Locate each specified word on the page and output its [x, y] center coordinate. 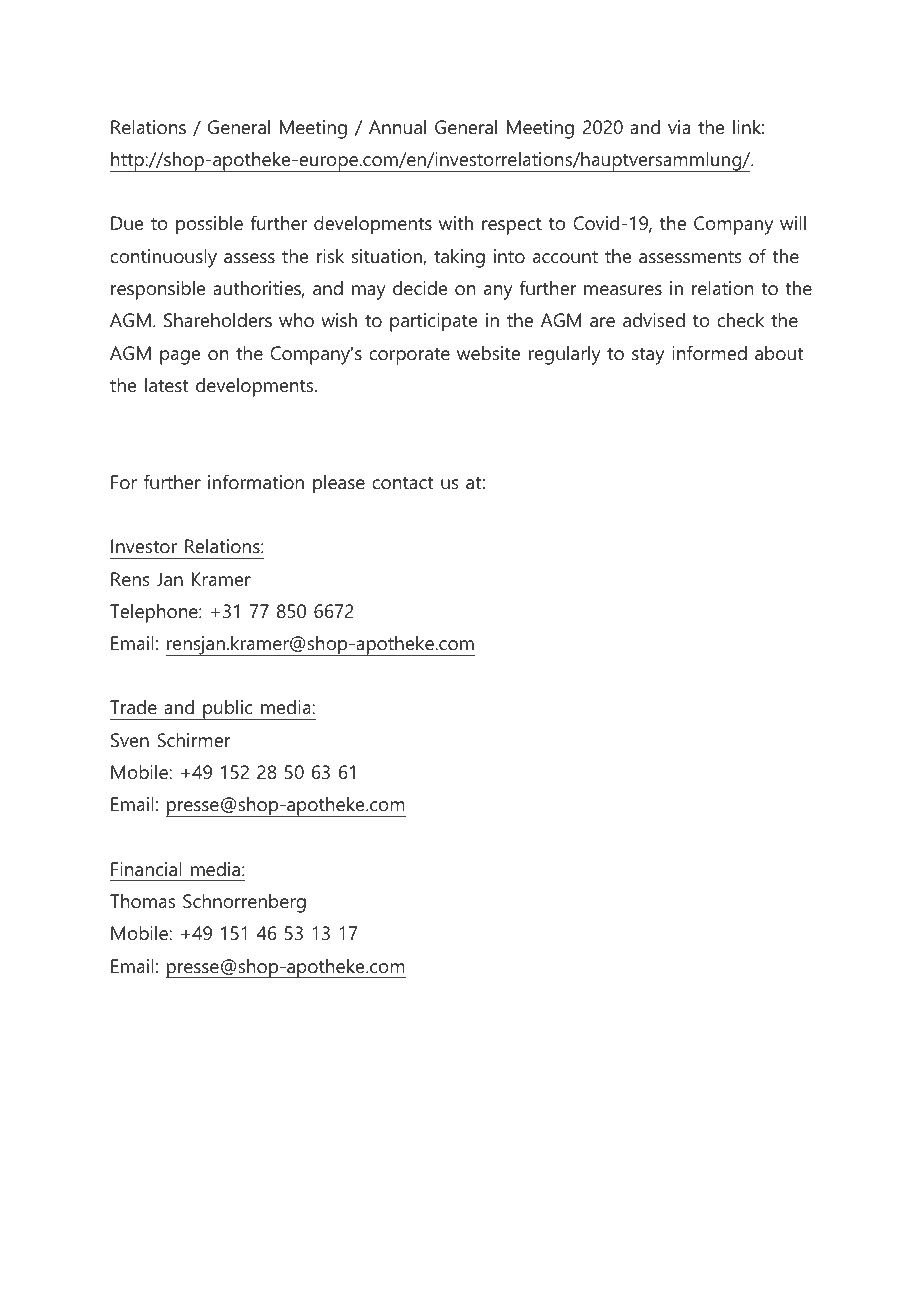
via [679, 127]
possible [209, 225]
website [488, 353]
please [339, 484]
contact [402, 483]
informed [709, 353]
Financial [146, 869]
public [228, 710]
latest [166, 385]
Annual [397, 127]
